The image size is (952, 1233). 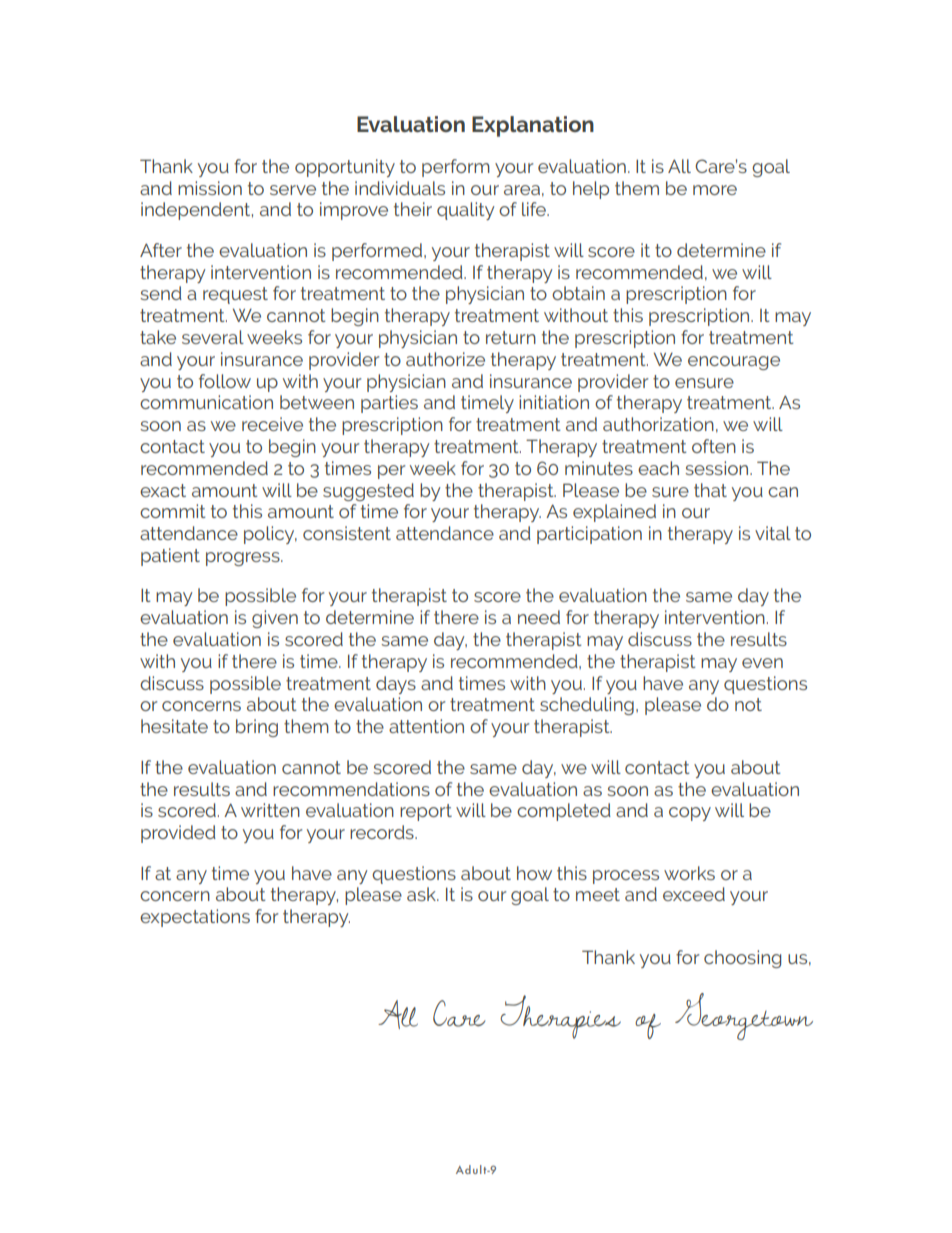 I want to click on need, so click(x=539, y=617).
